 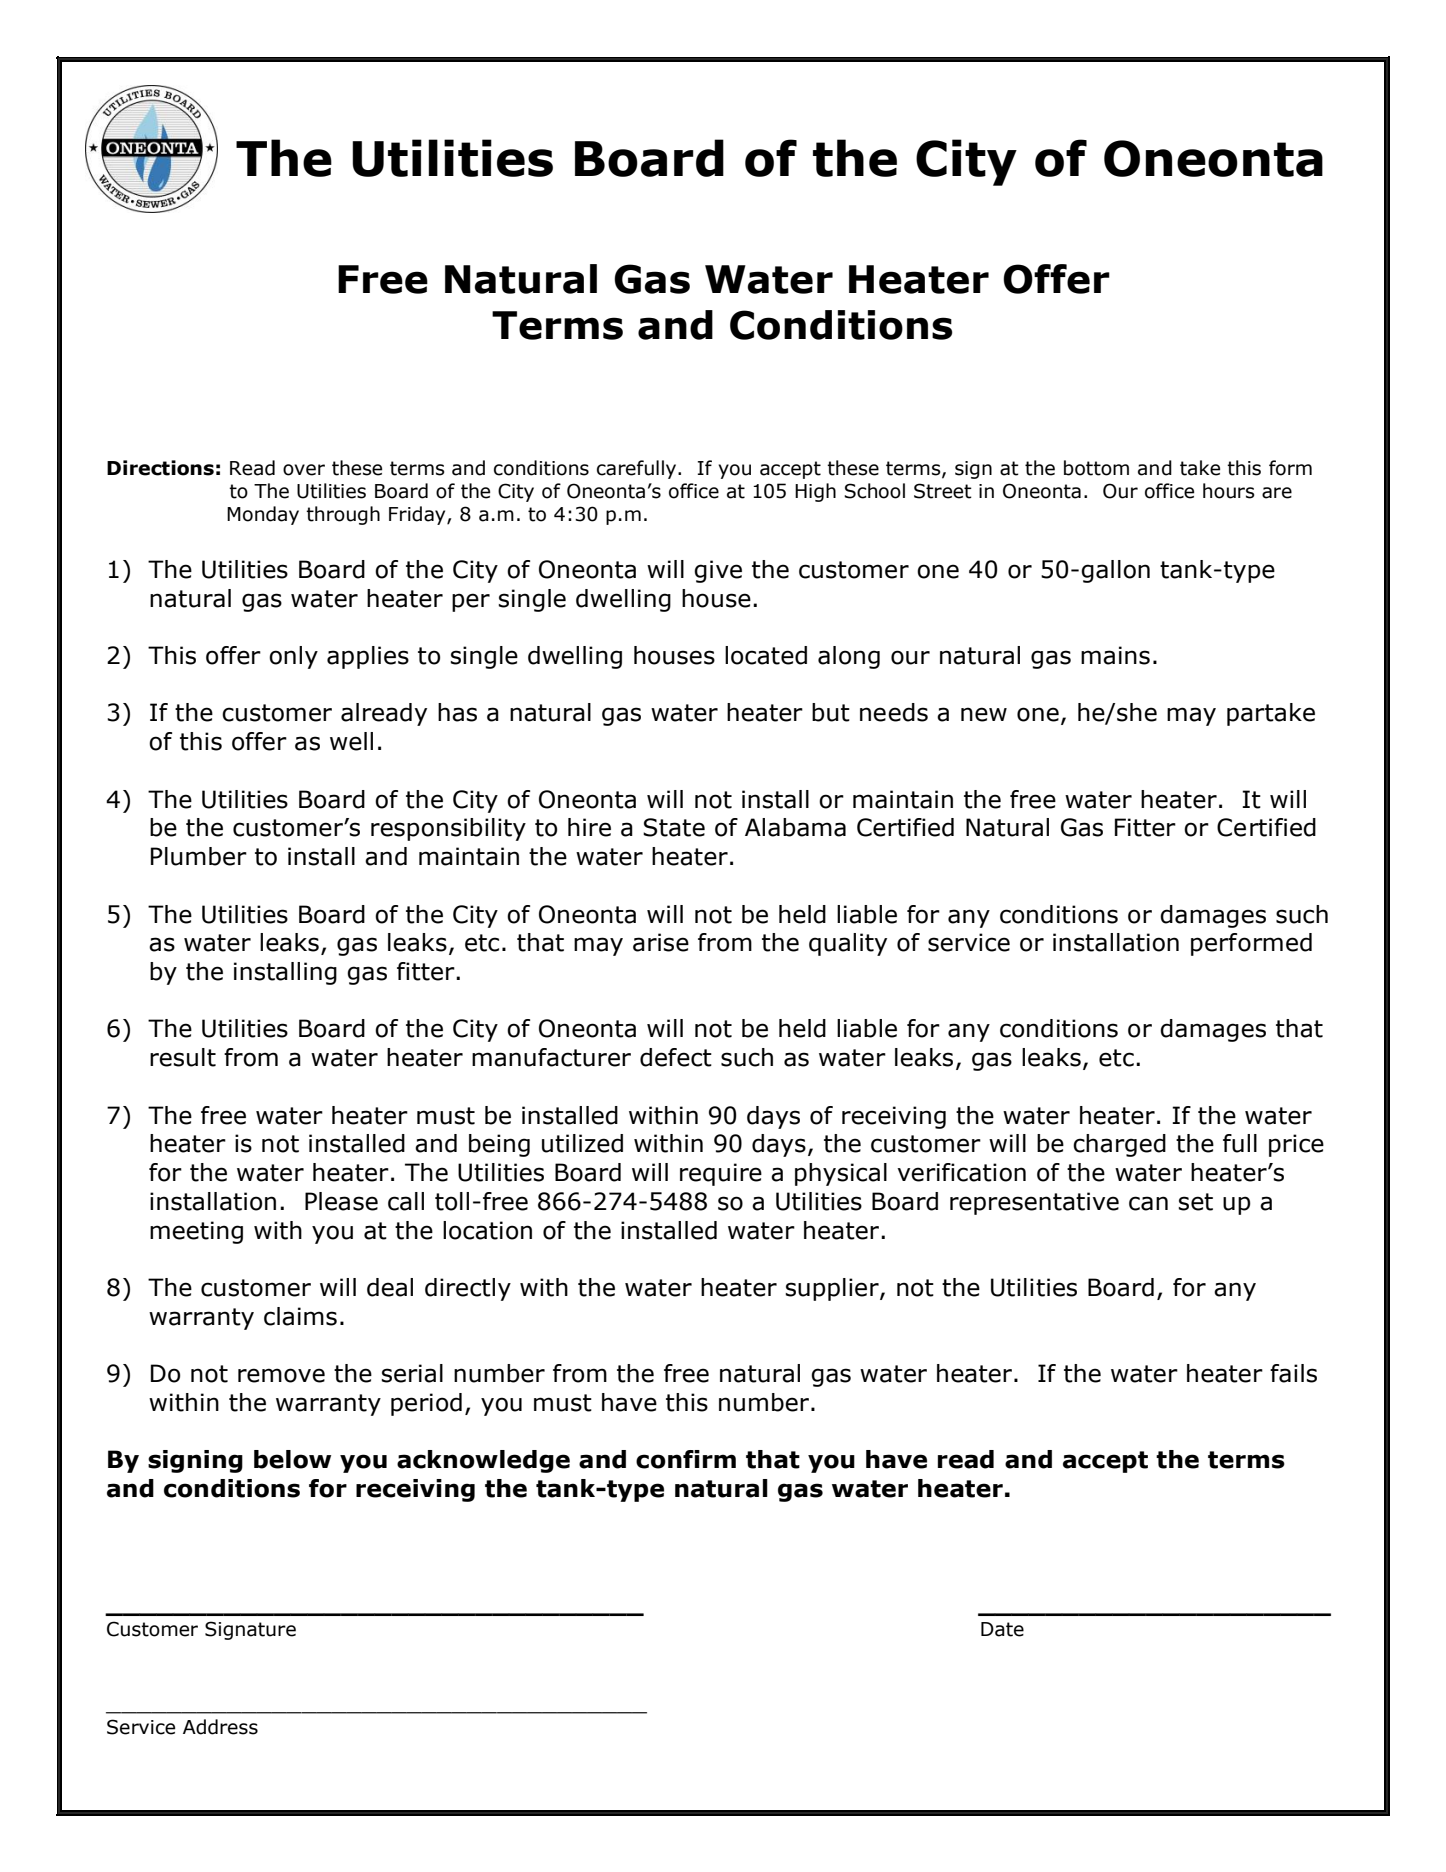 I want to click on result, so click(x=183, y=1057).
